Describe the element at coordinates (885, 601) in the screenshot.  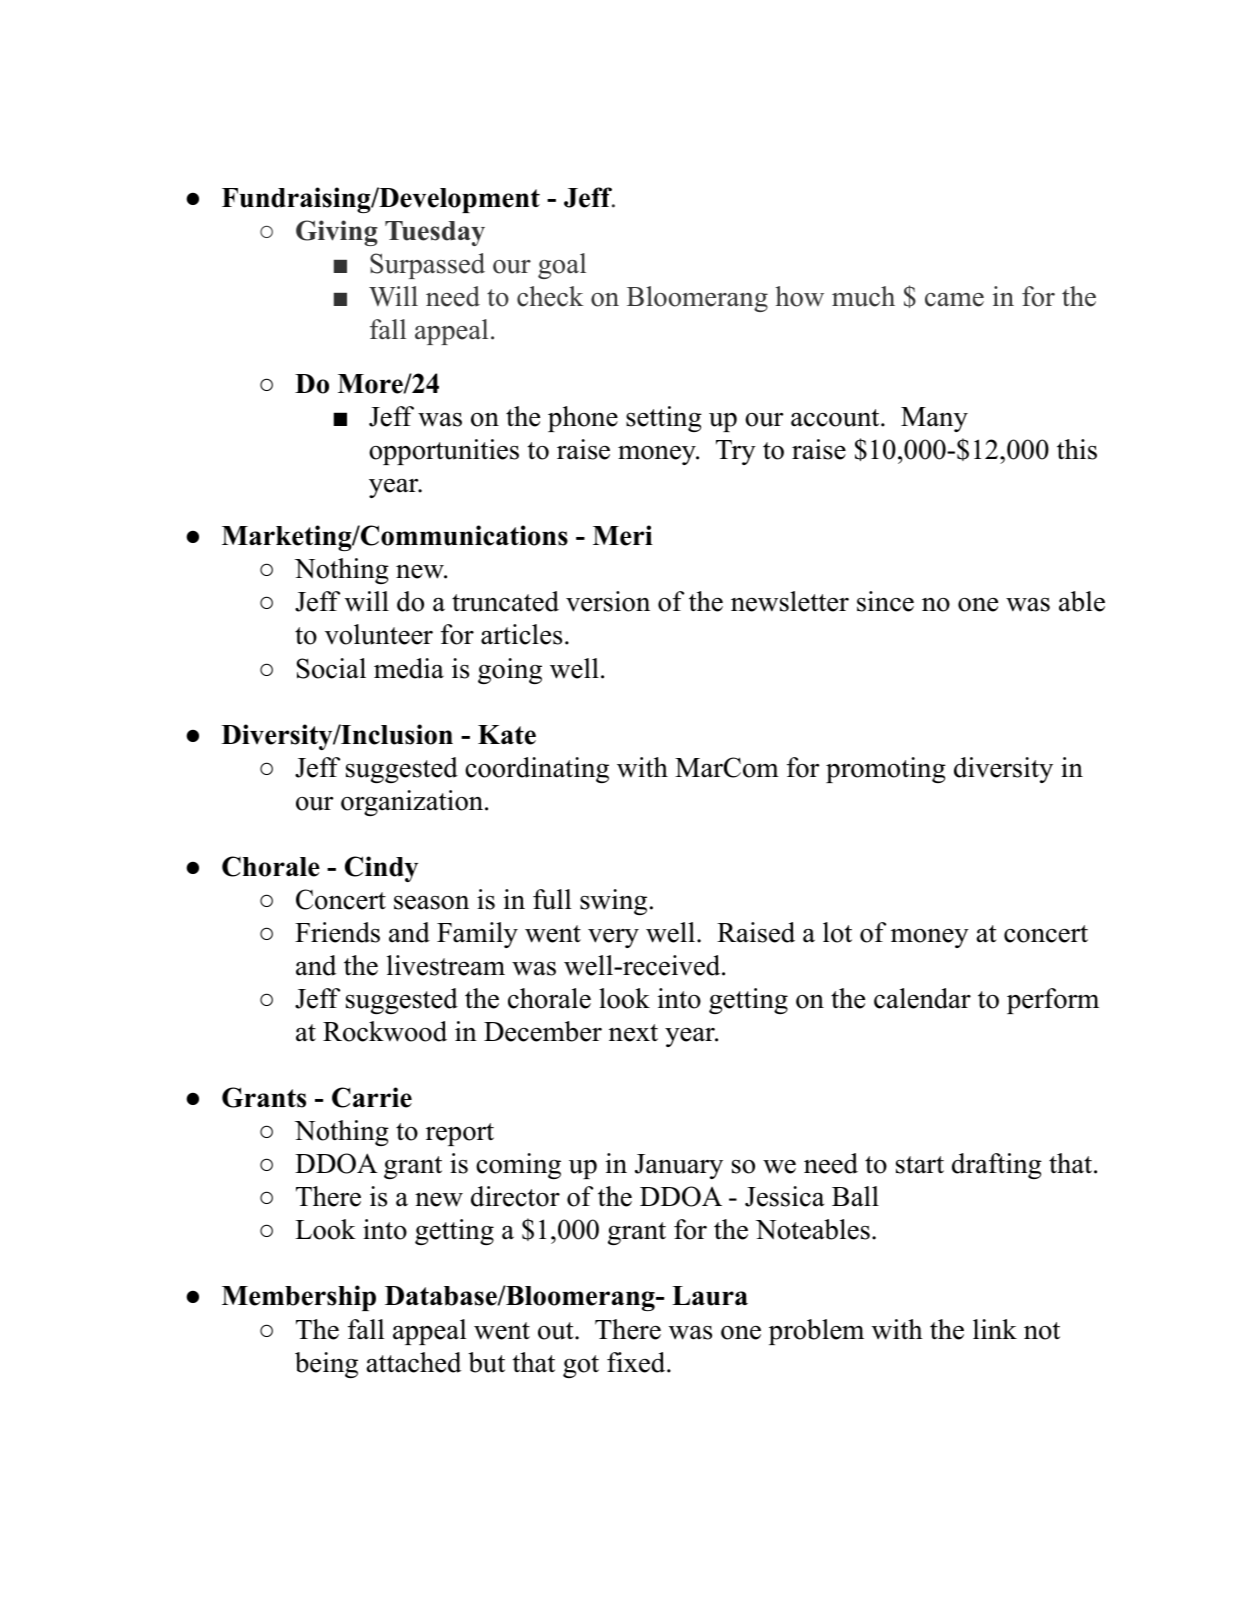
I see `since` at that location.
